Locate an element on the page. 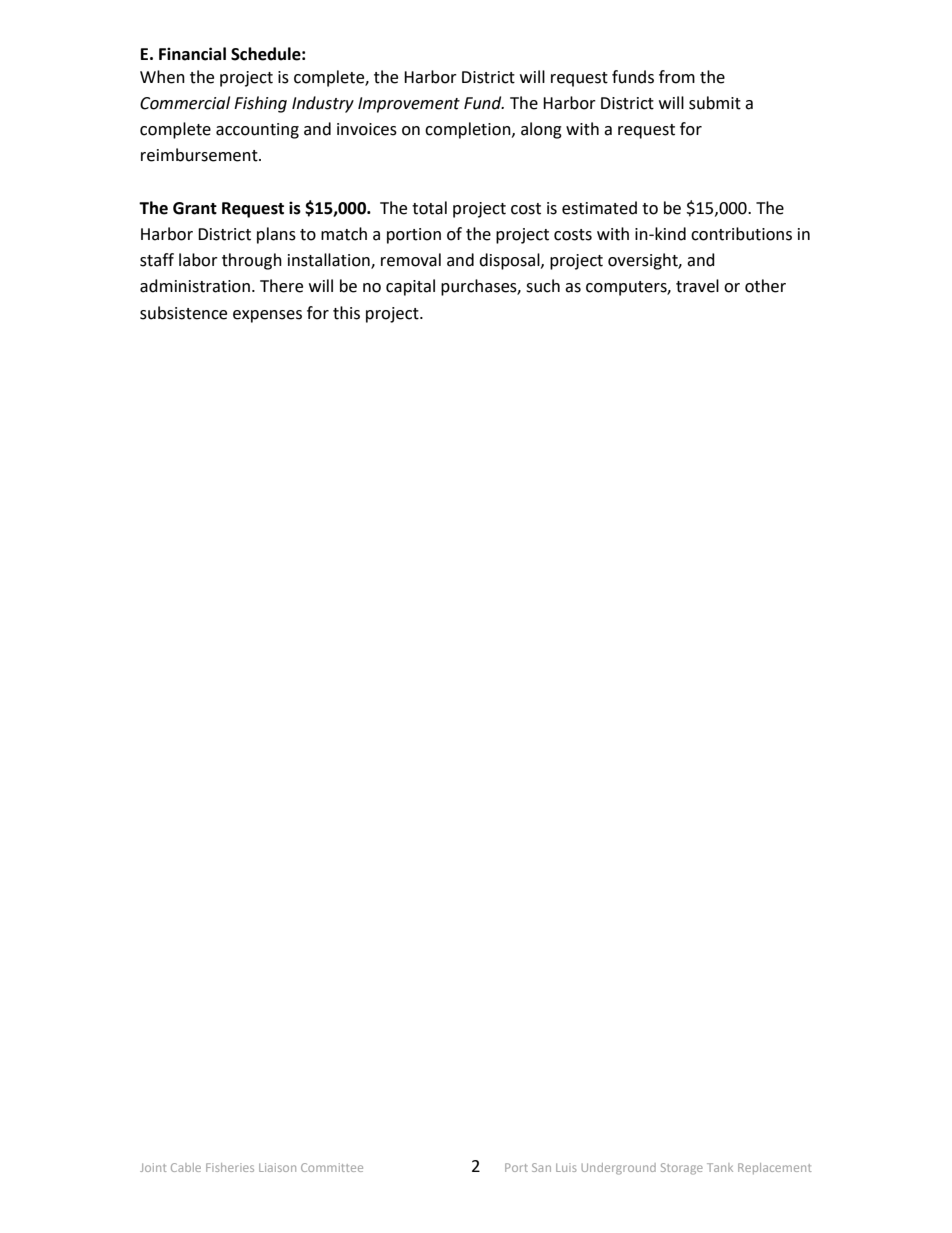 This document has width=952, height=1233. Cable is located at coordinates (186, 1167).
